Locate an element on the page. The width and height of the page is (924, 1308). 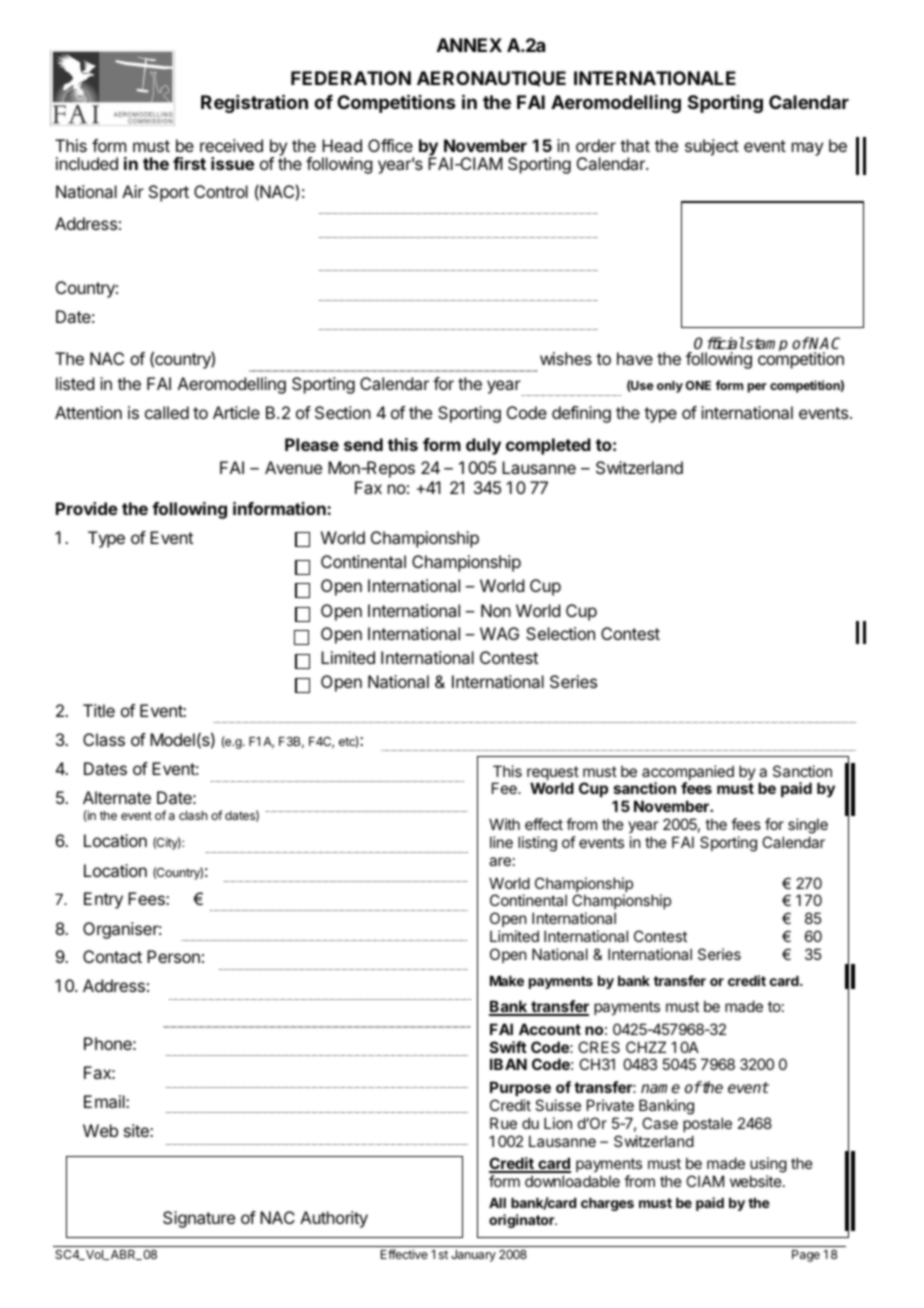
duly is located at coordinates (483, 446).
